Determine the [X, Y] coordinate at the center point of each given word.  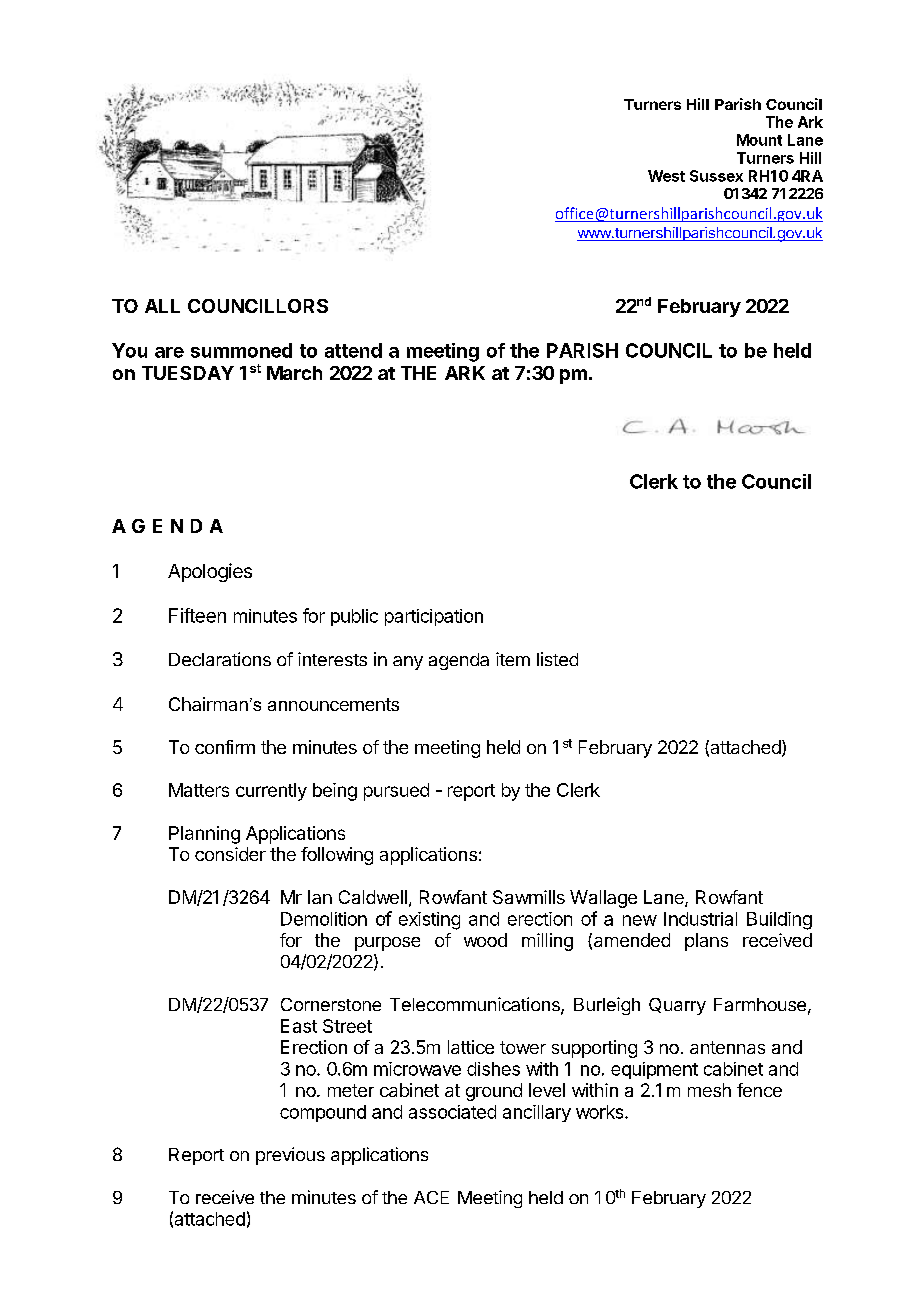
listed [557, 659]
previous [290, 1156]
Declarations [220, 659]
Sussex [716, 176]
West [666, 176]
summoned [241, 350]
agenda [459, 661]
